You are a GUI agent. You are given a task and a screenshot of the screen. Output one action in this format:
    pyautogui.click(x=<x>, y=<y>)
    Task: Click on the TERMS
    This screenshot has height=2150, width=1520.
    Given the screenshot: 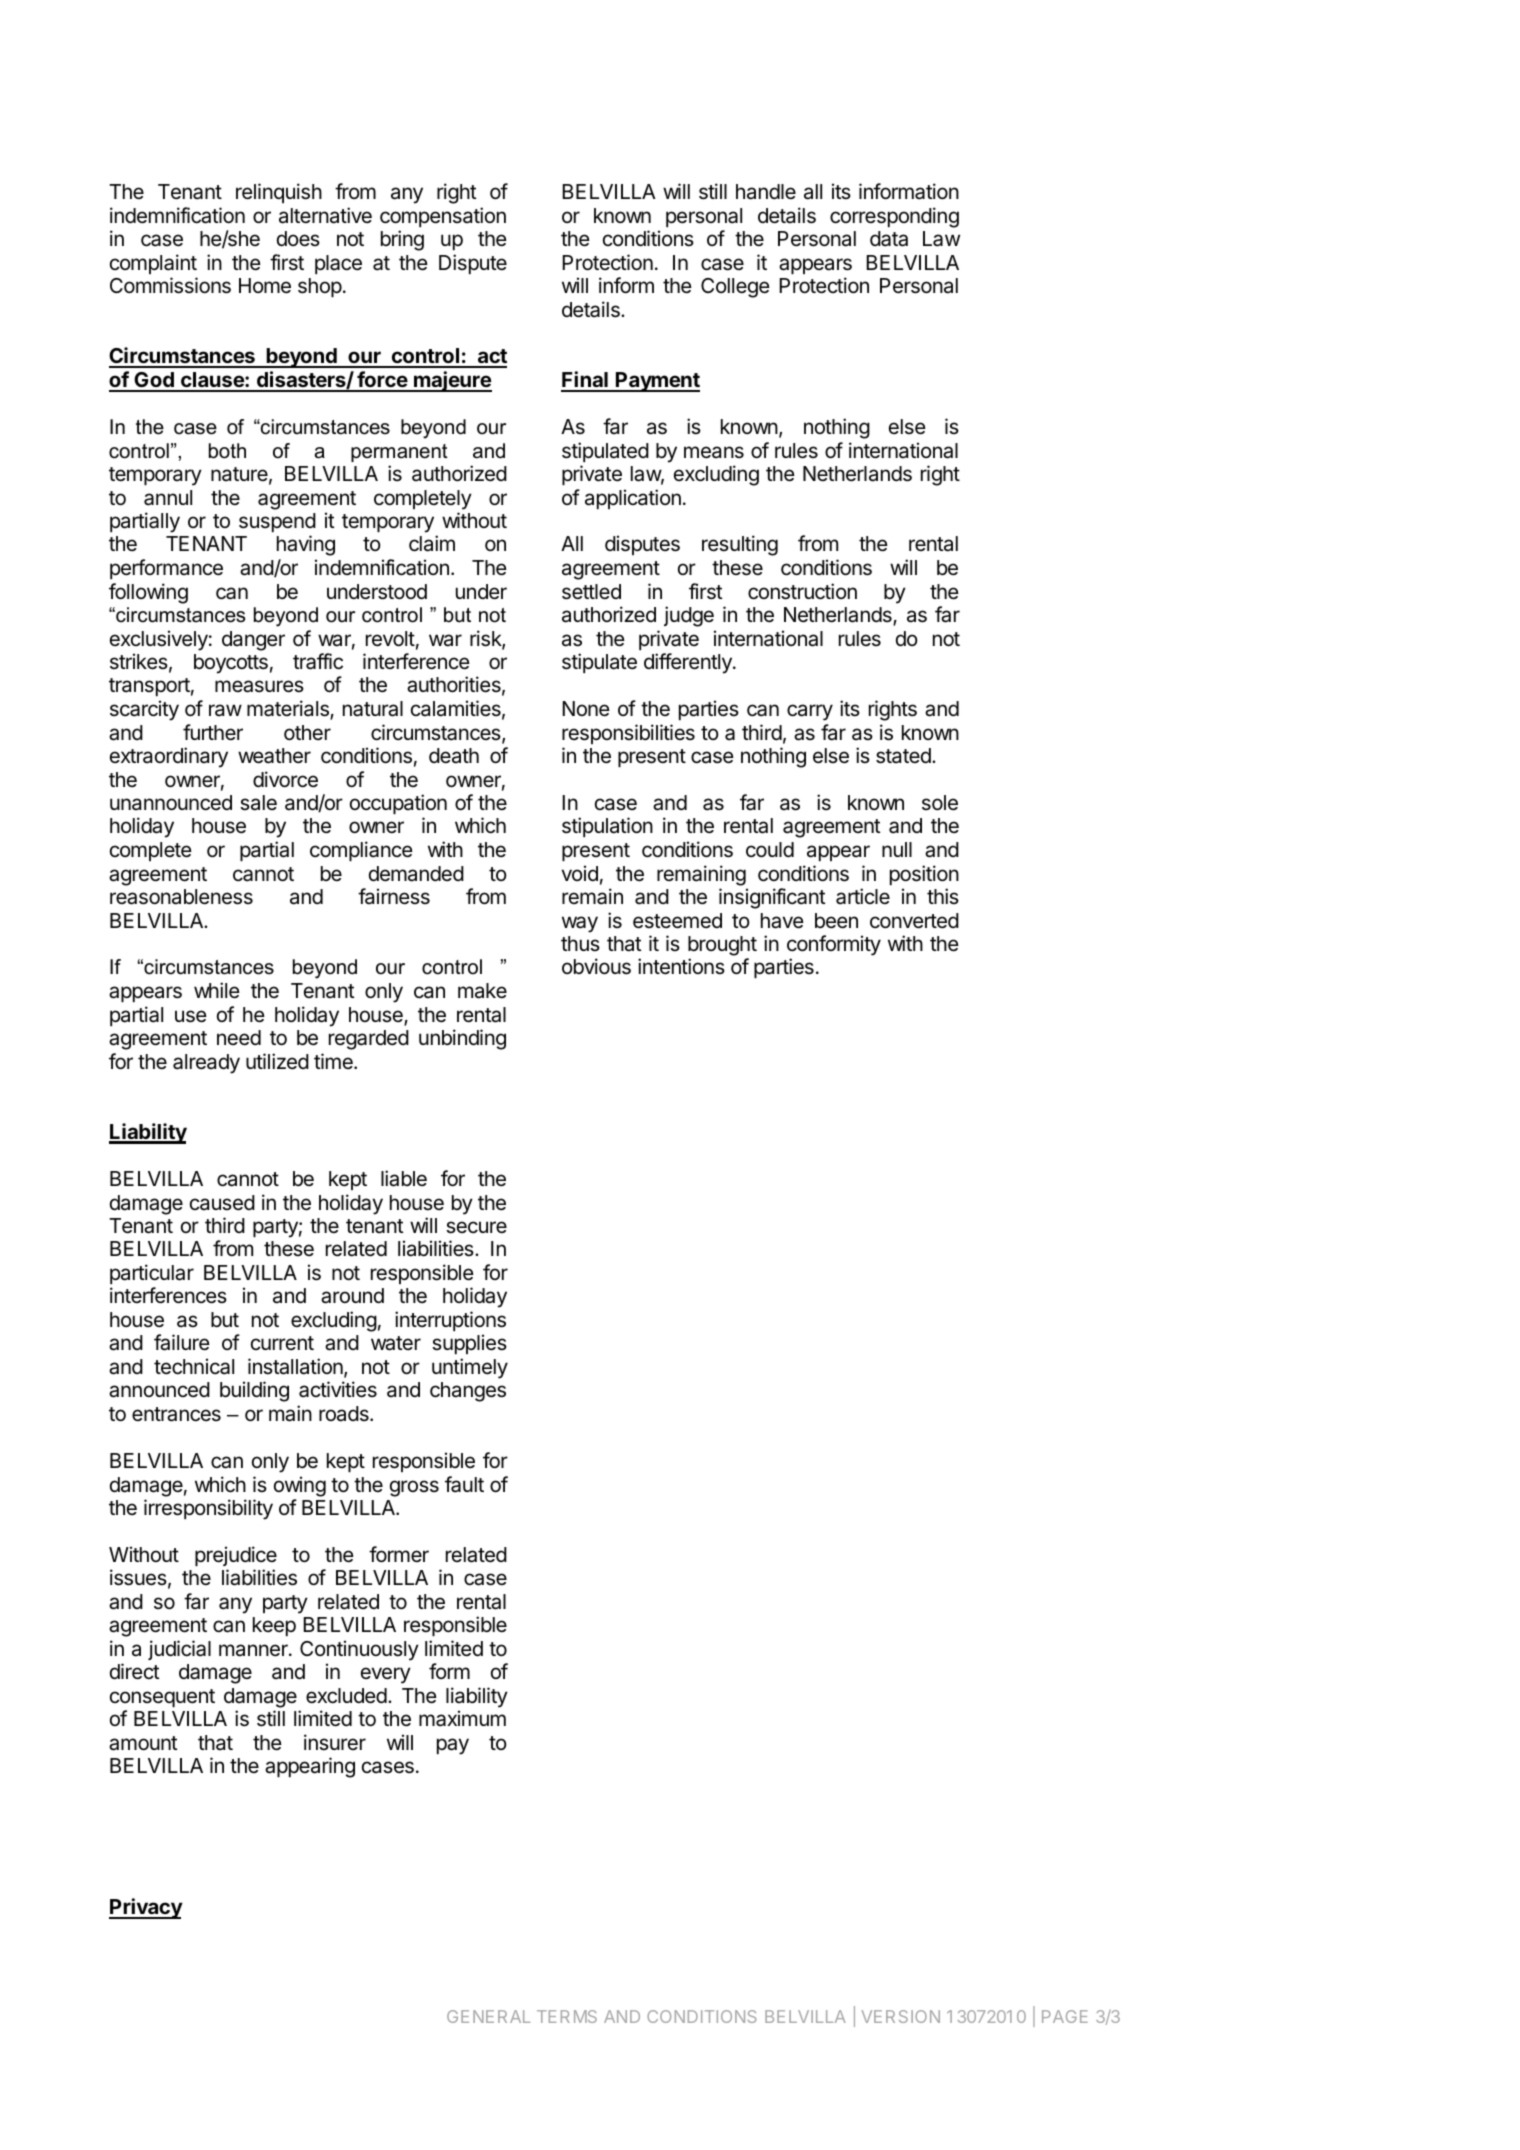 What is the action you would take?
    pyautogui.click(x=567, y=2016)
